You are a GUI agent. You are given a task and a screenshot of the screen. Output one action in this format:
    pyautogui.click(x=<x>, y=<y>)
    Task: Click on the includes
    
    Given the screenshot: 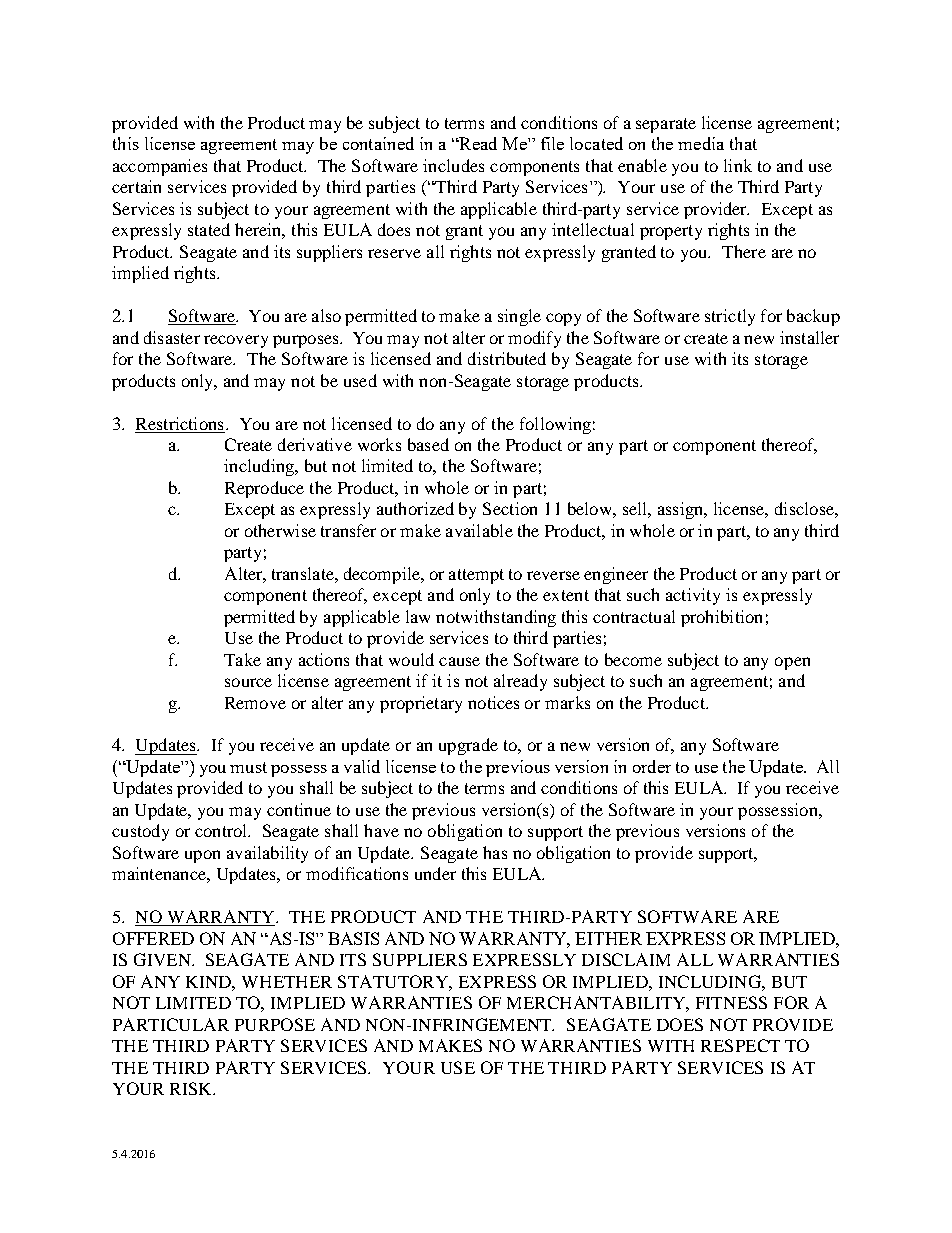 What is the action you would take?
    pyautogui.click(x=453, y=165)
